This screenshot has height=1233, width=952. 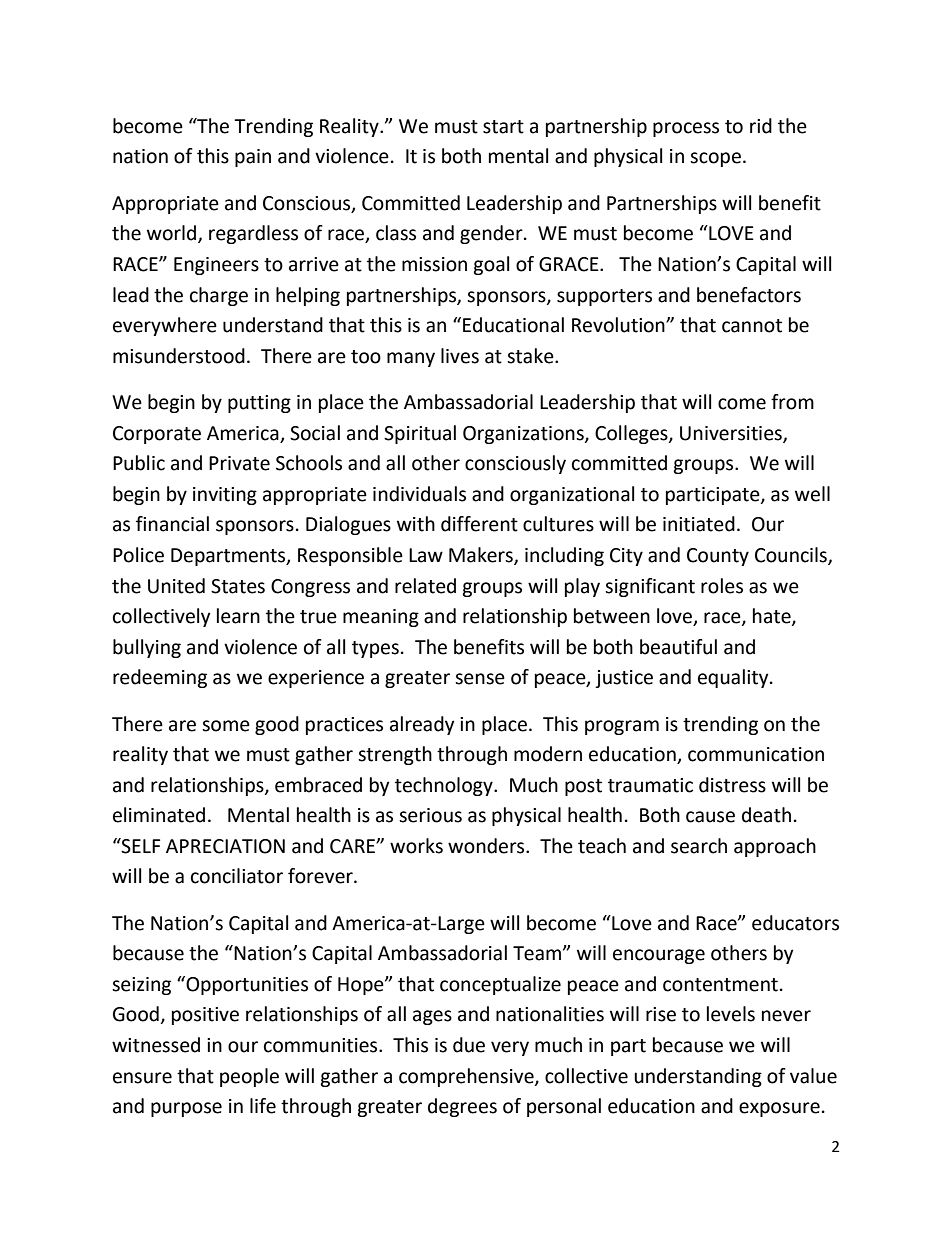 What do you see at coordinates (487, 846) in the screenshot?
I see `wonders` at bounding box center [487, 846].
